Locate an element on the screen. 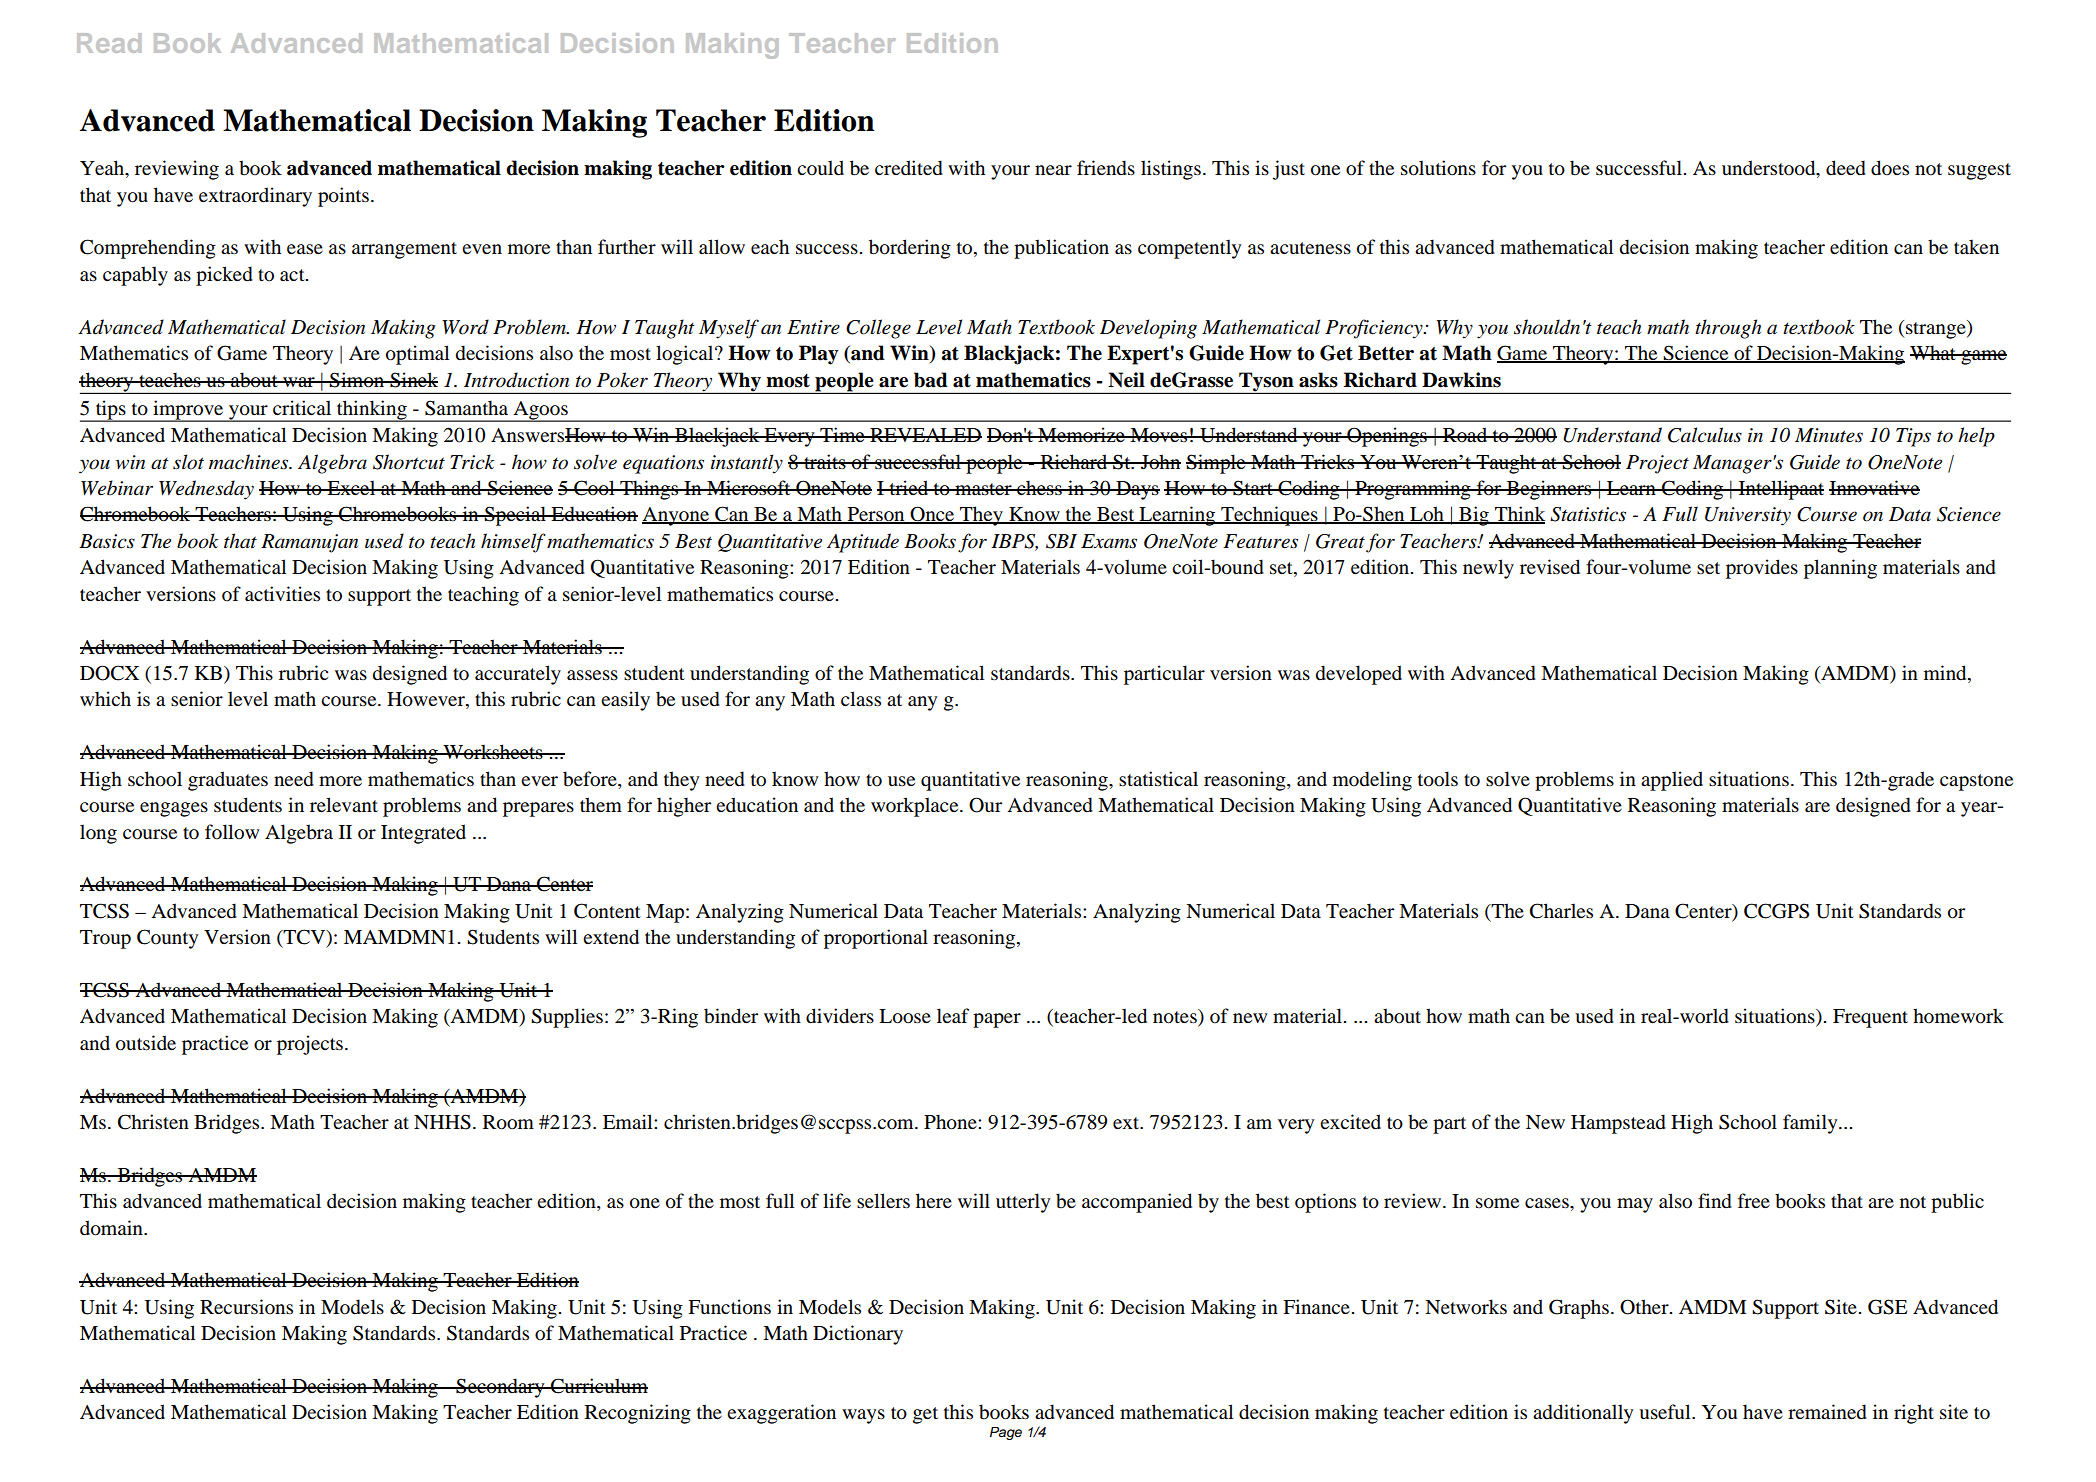 This screenshot has height=1482, width=2096. remained is located at coordinates (1827, 1412).
